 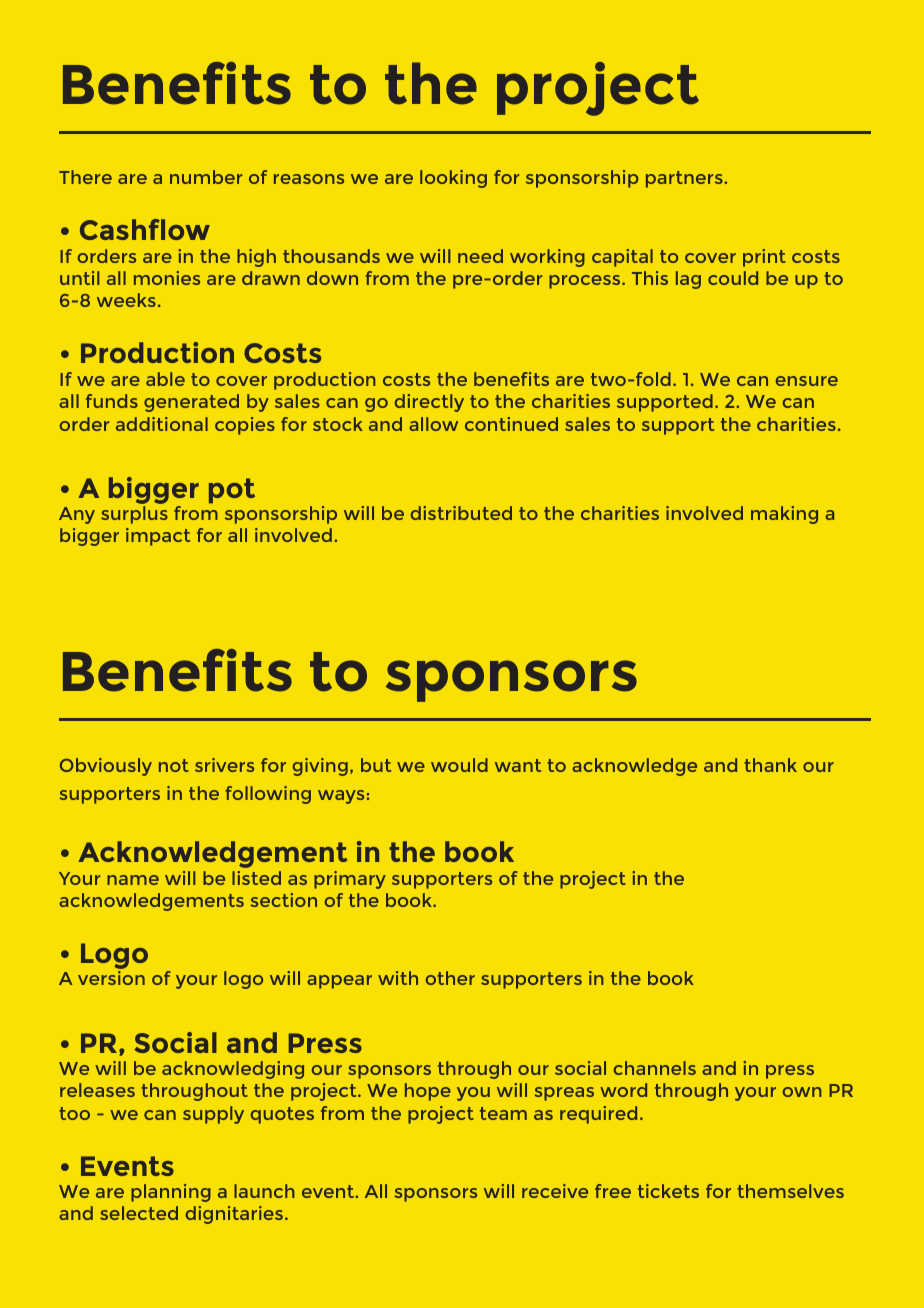 I want to click on would, so click(x=459, y=765).
